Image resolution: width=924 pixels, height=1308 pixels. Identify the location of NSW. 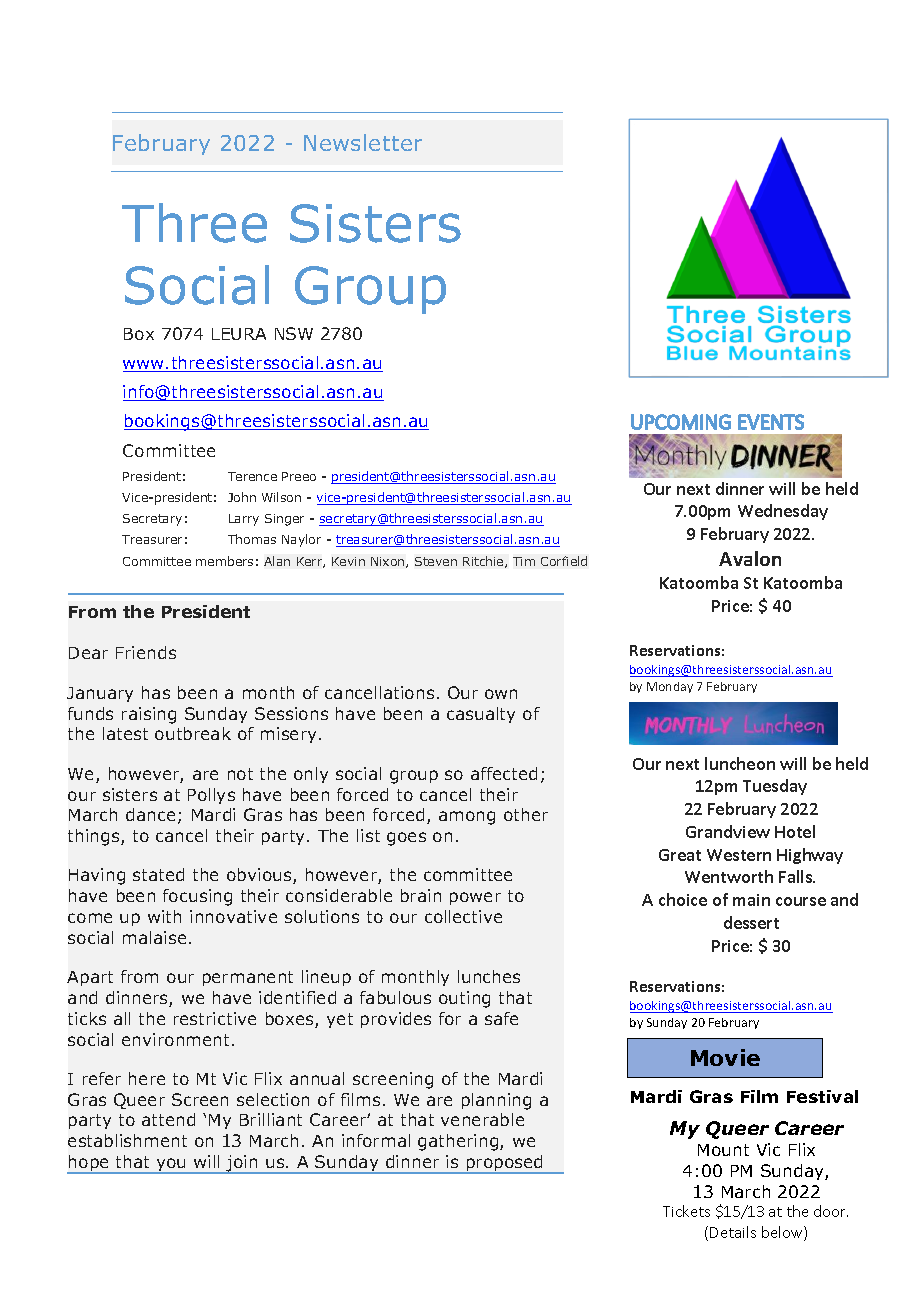
(294, 333).
